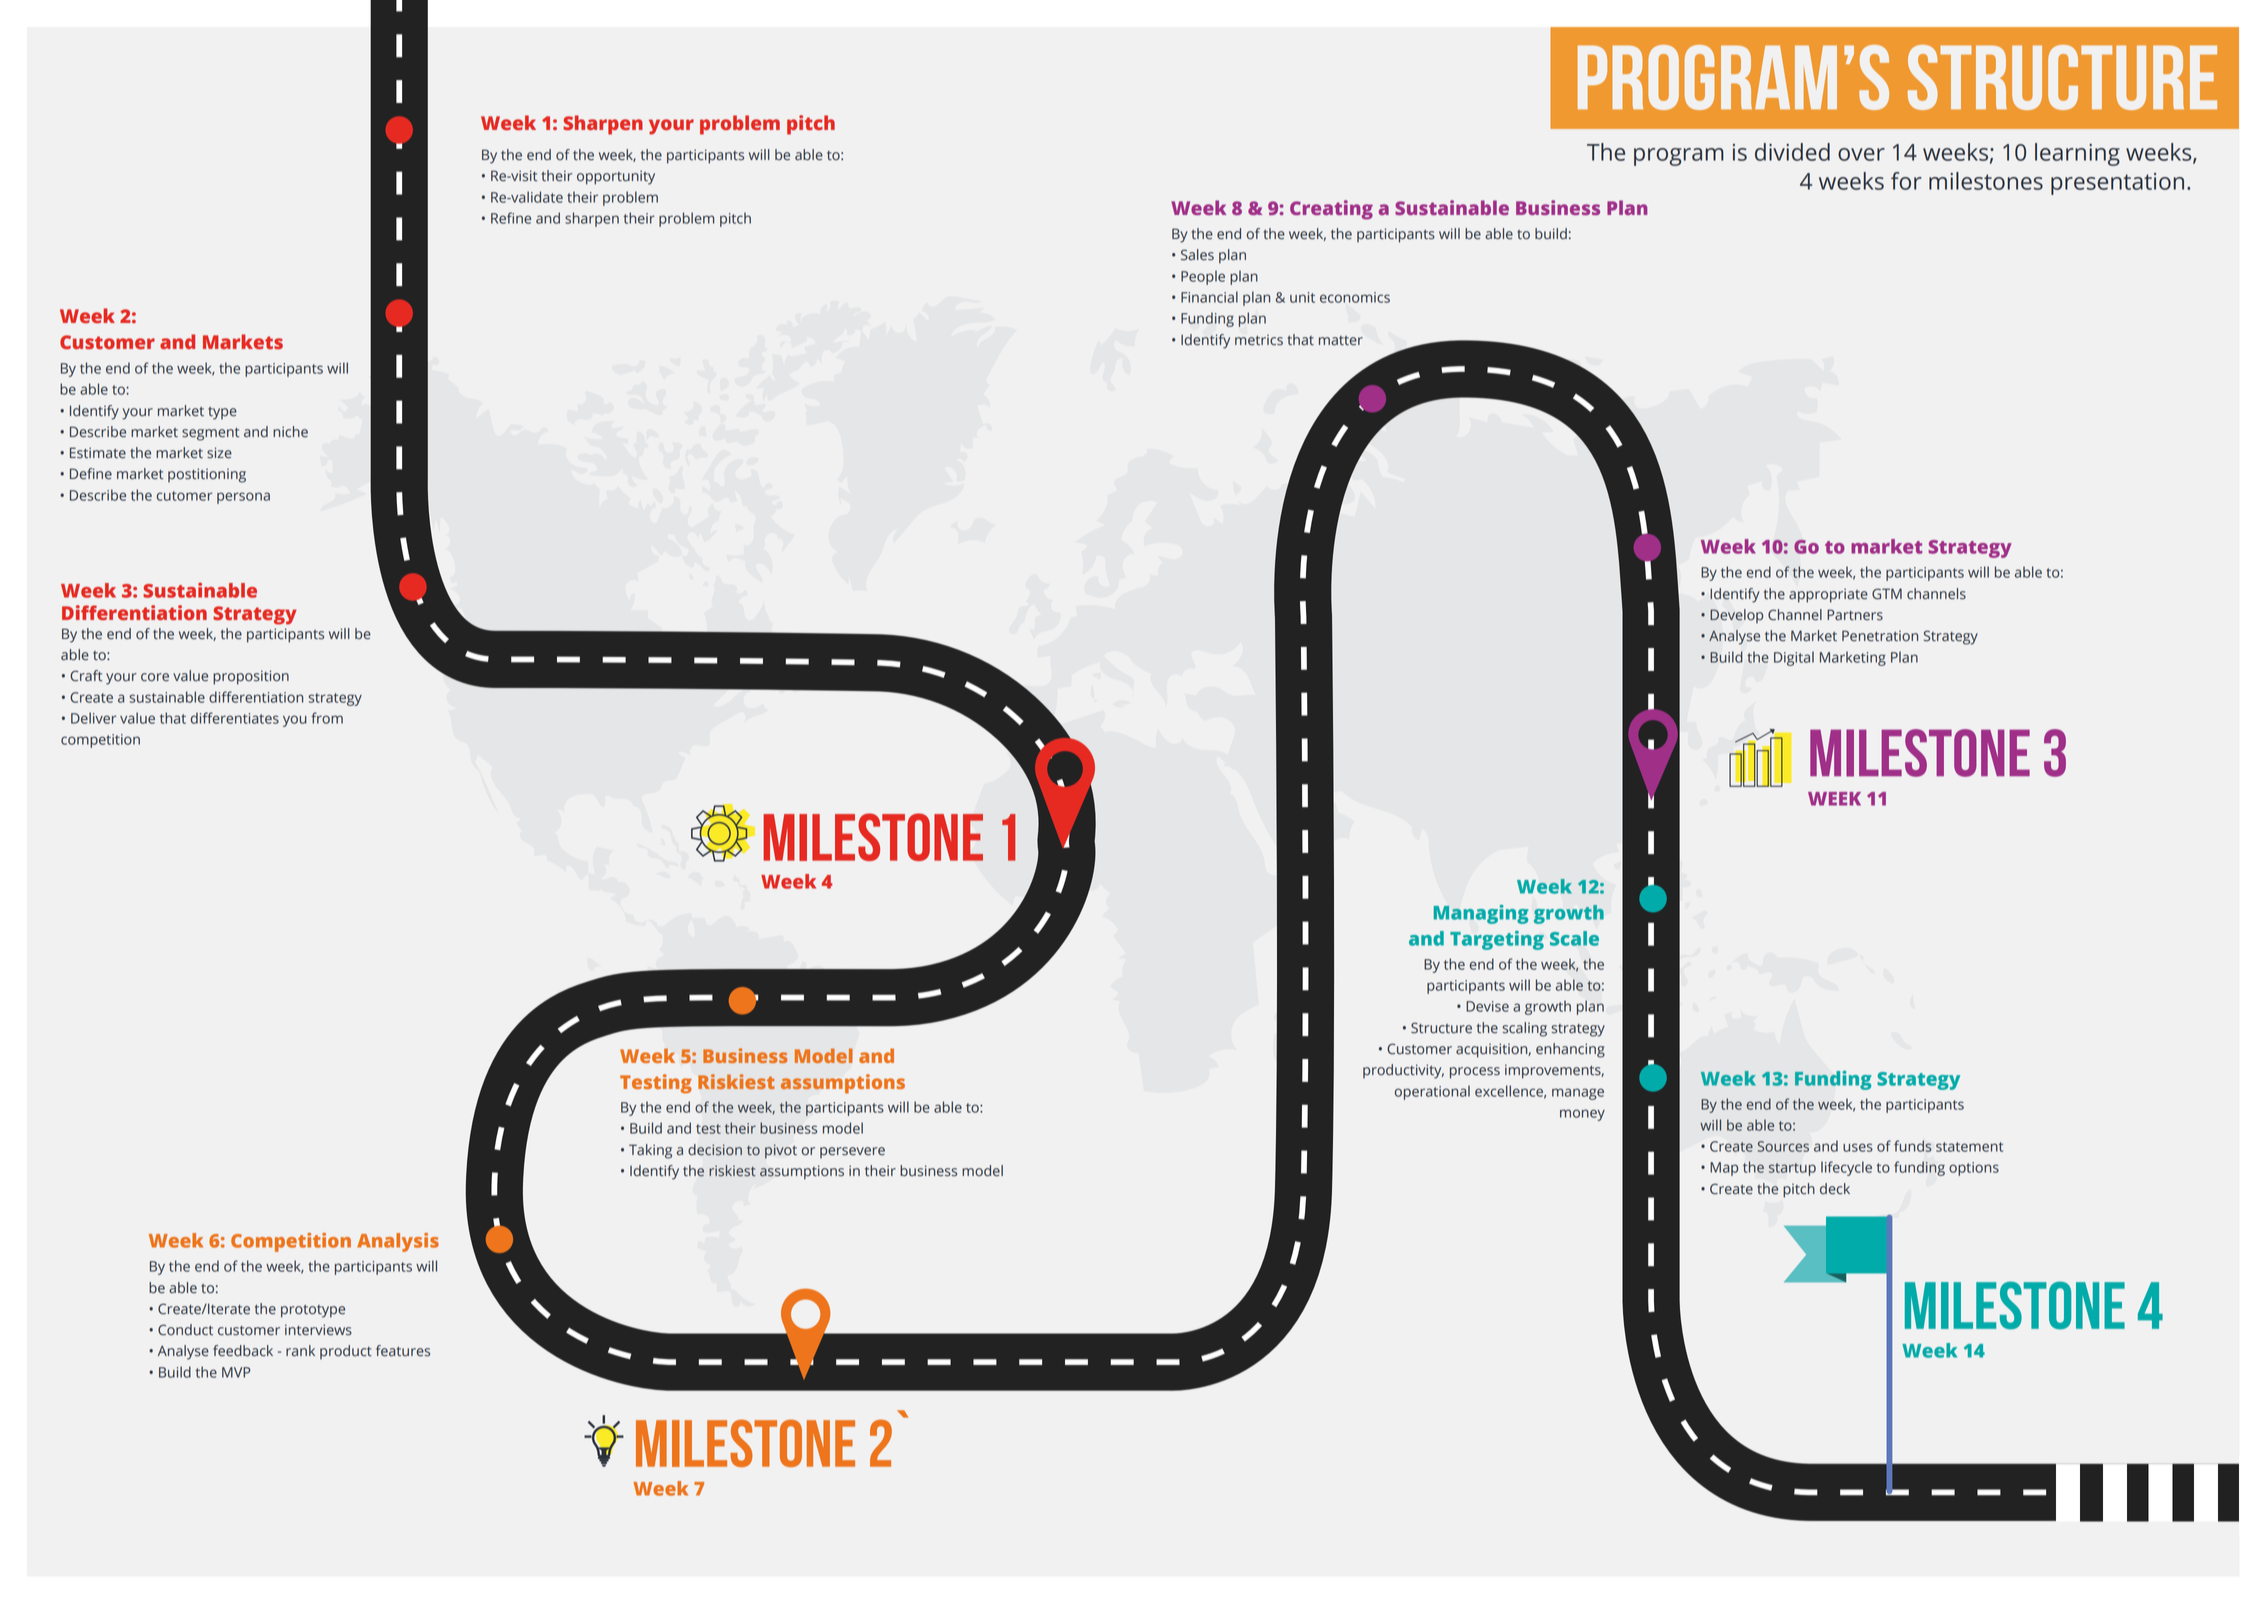 The image size is (2266, 1603). What do you see at coordinates (290, 432) in the screenshot?
I see `niche` at bounding box center [290, 432].
